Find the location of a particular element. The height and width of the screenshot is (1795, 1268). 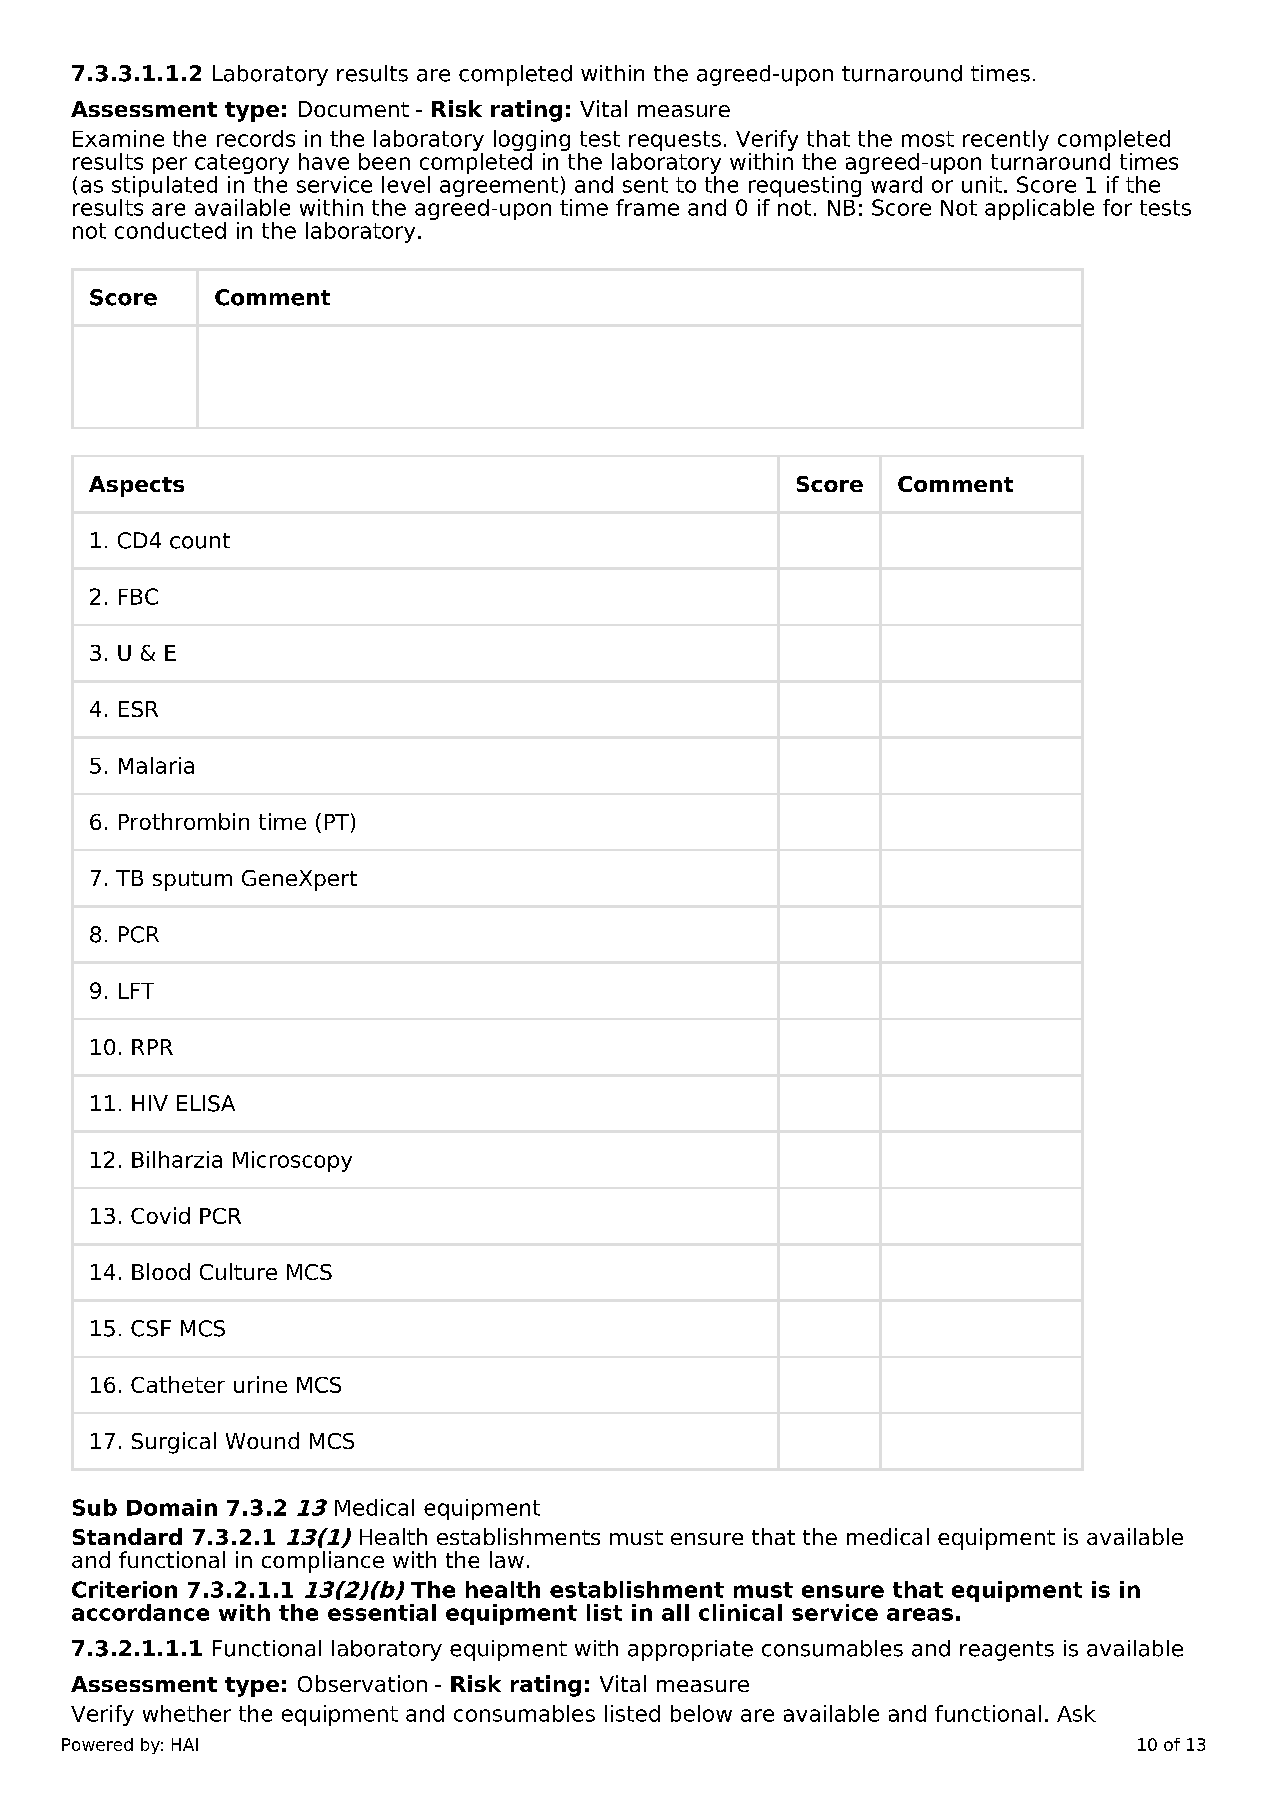

Catheter is located at coordinates (178, 1384).
